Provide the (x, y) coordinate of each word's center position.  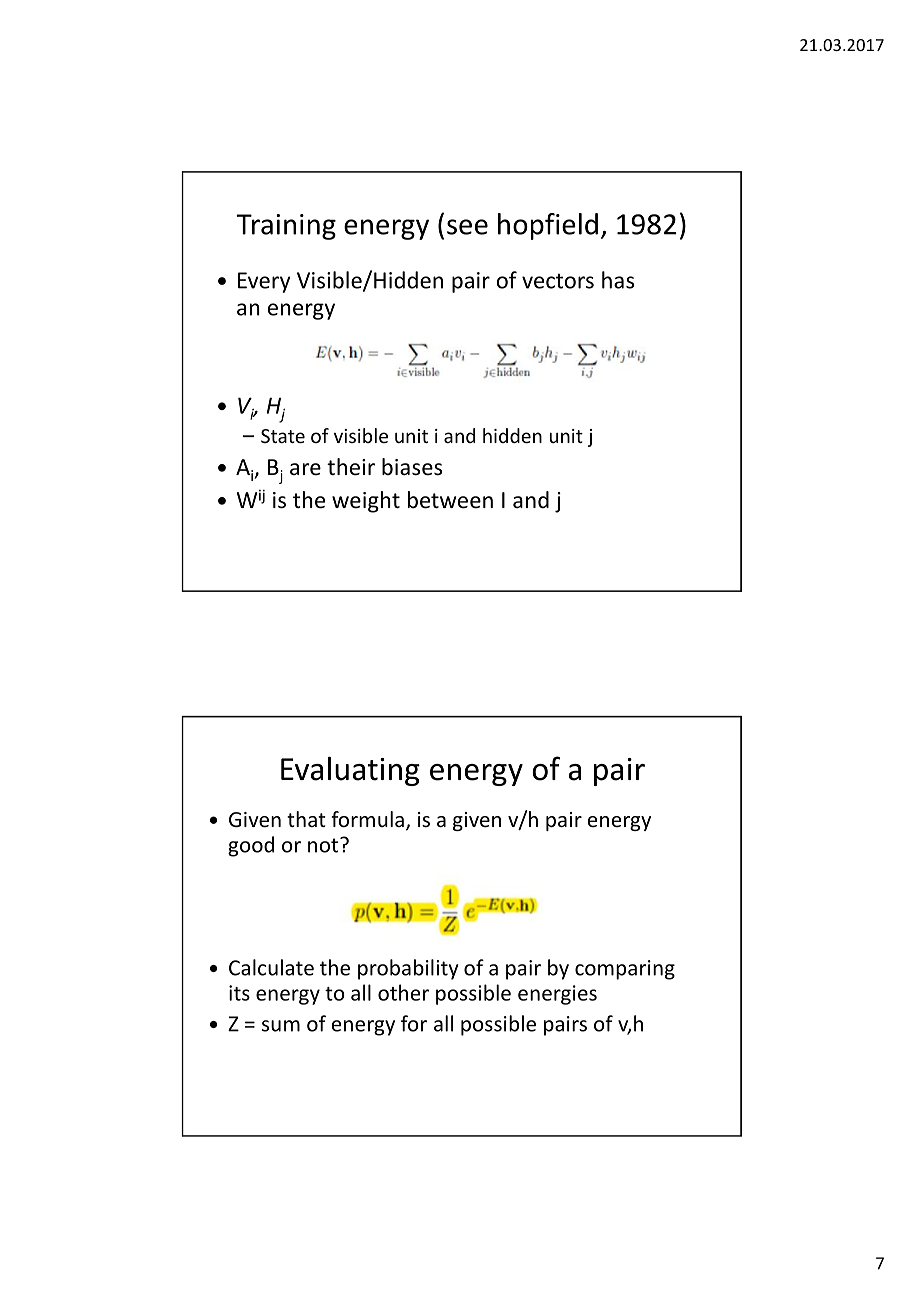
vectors (558, 281)
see (467, 227)
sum (281, 1026)
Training (286, 227)
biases (412, 467)
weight (366, 502)
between (450, 500)
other (403, 992)
